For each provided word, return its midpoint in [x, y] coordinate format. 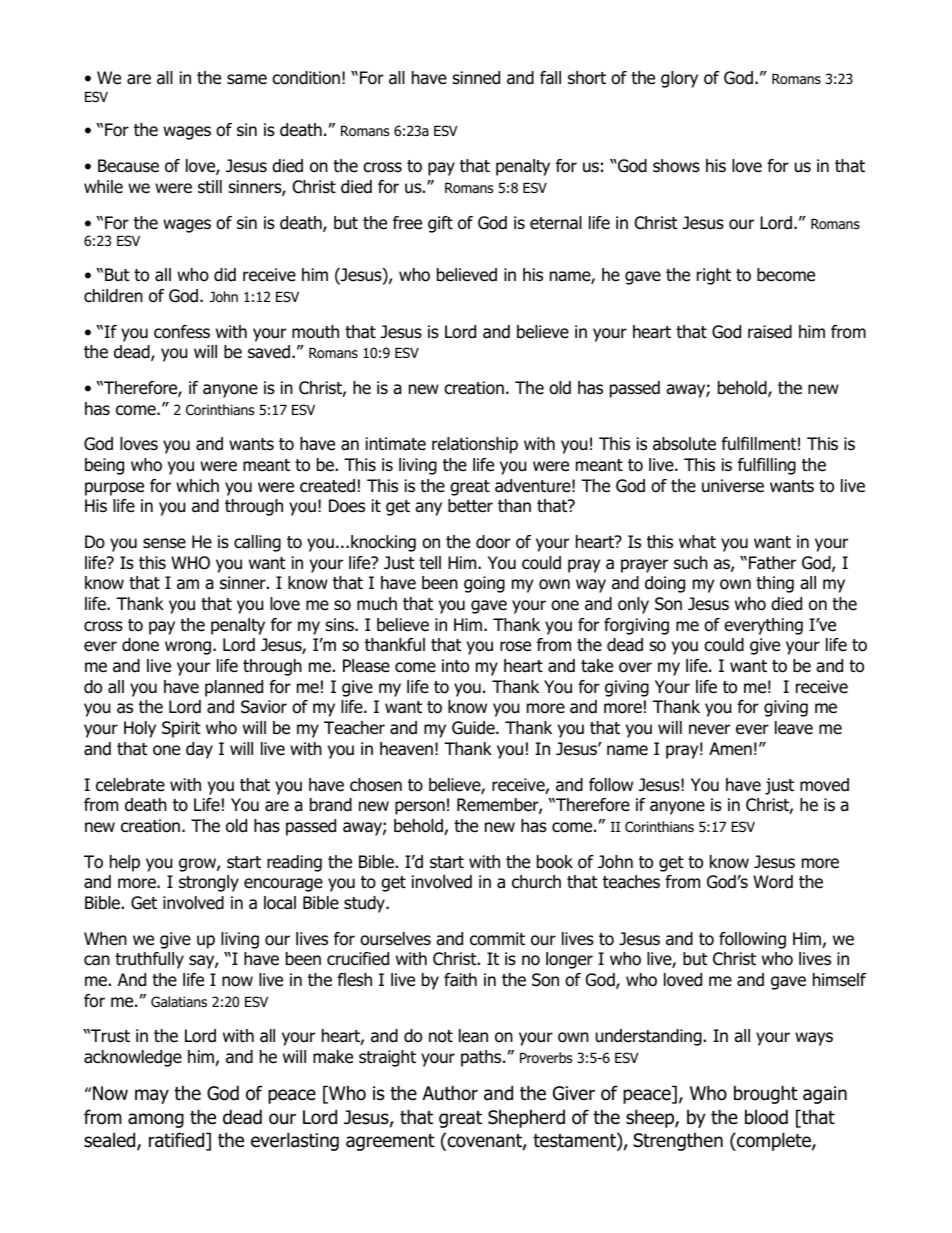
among [156, 1120]
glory [679, 79]
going [484, 584]
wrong [188, 648]
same [247, 79]
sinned [476, 78]
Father [772, 563]
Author [450, 1093]
